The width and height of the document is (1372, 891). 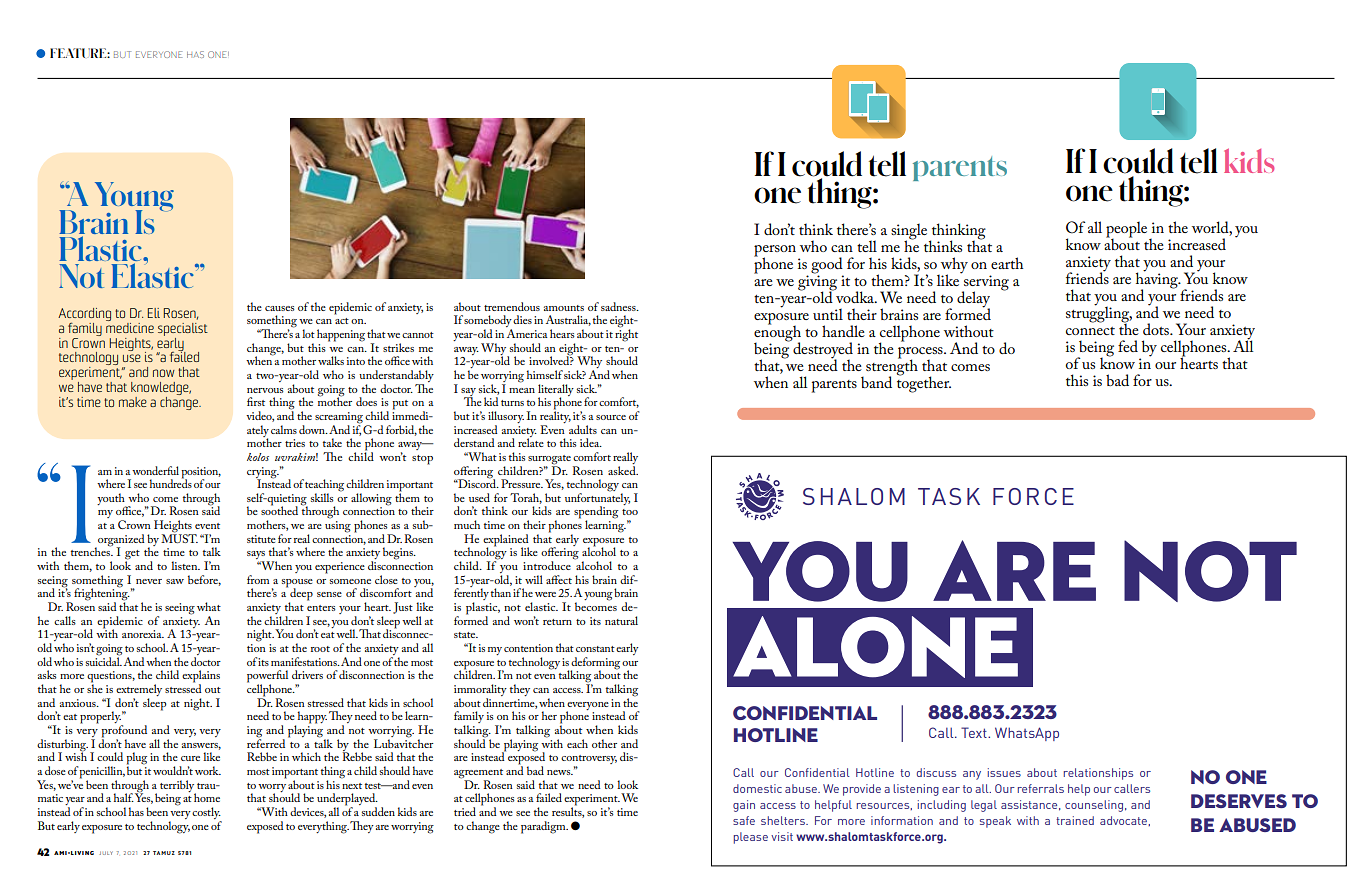 What do you see at coordinates (143, 634) in the document?
I see `anorexia` at bounding box center [143, 634].
